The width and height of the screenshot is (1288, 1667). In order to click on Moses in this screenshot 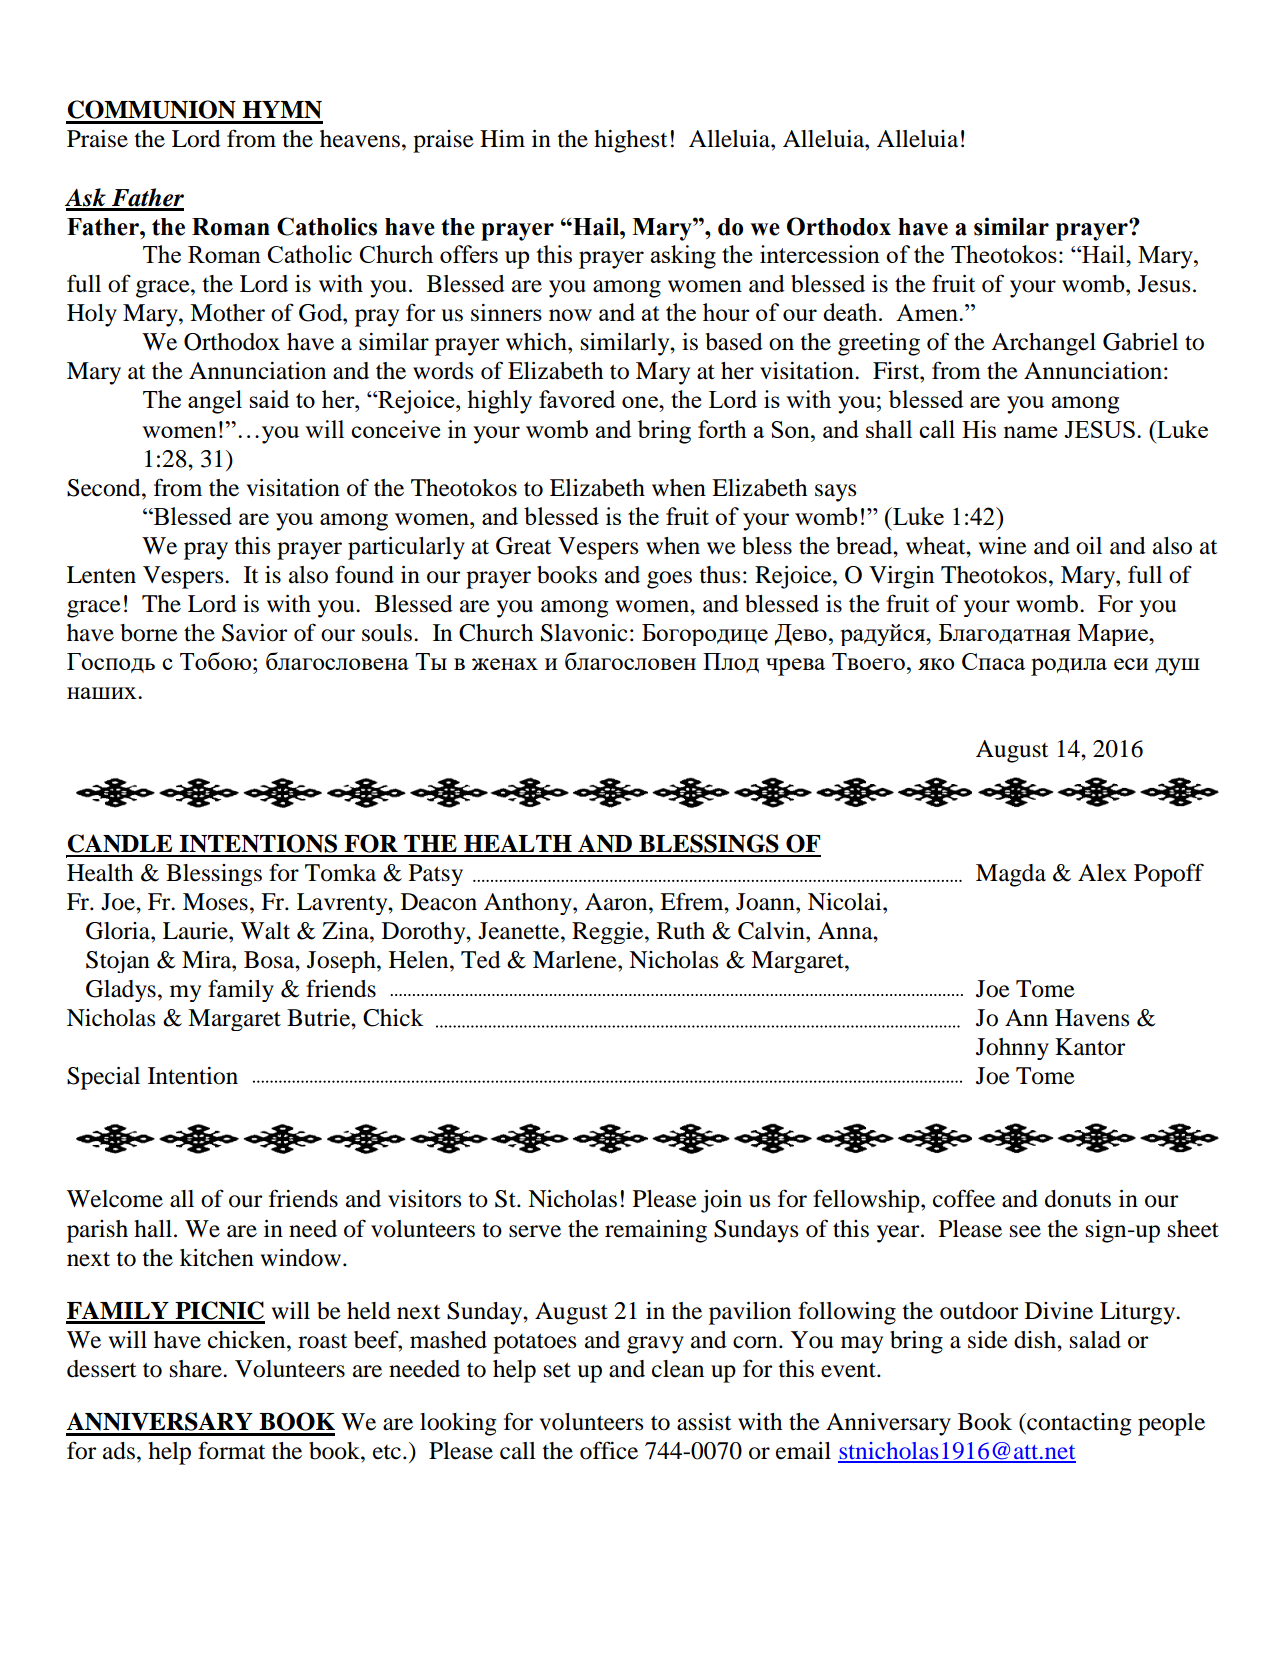, I will do `click(215, 902)`.
